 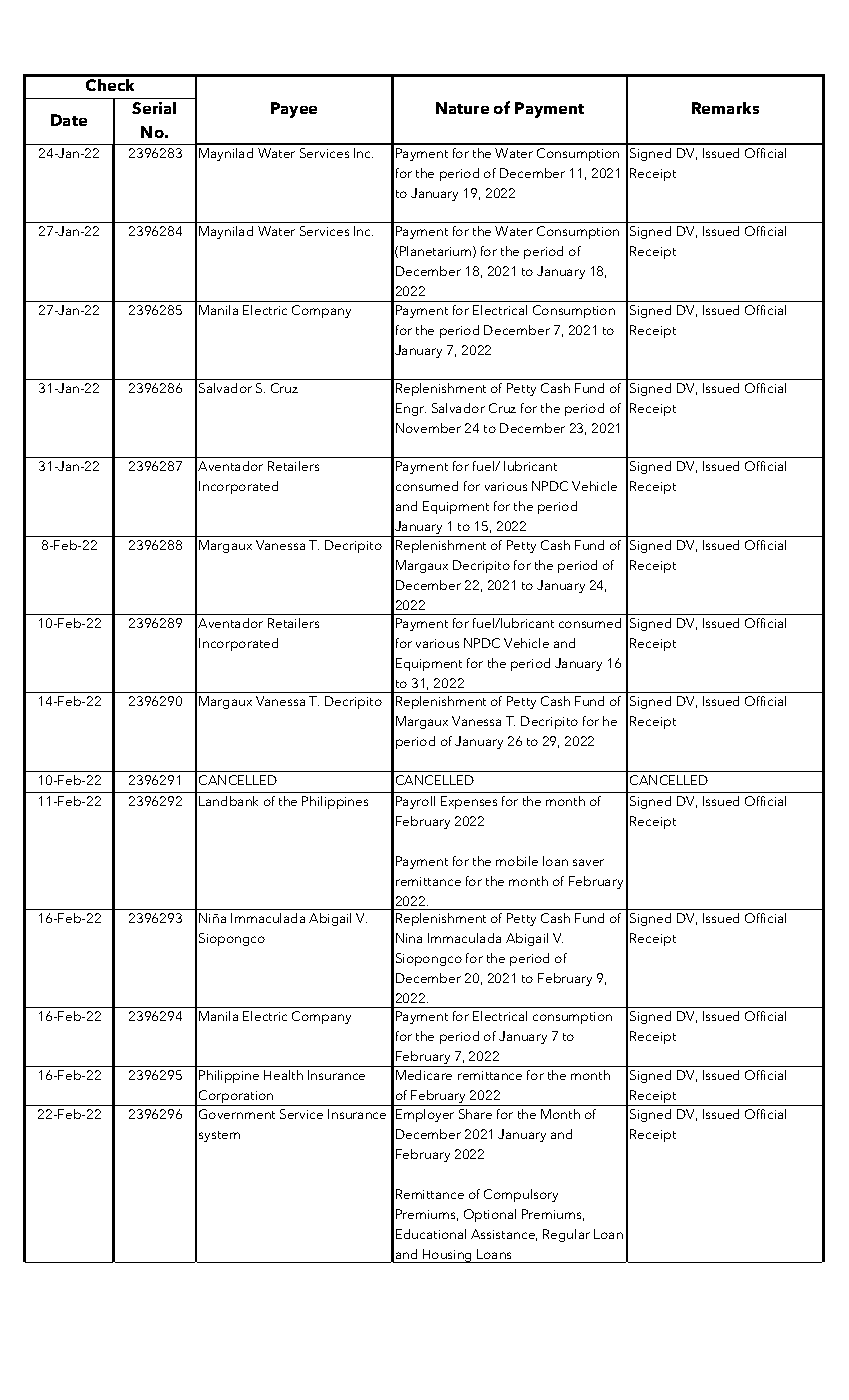 What do you see at coordinates (219, 1136) in the screenshot?
I see `system` at bounding box center [219, 1136].
